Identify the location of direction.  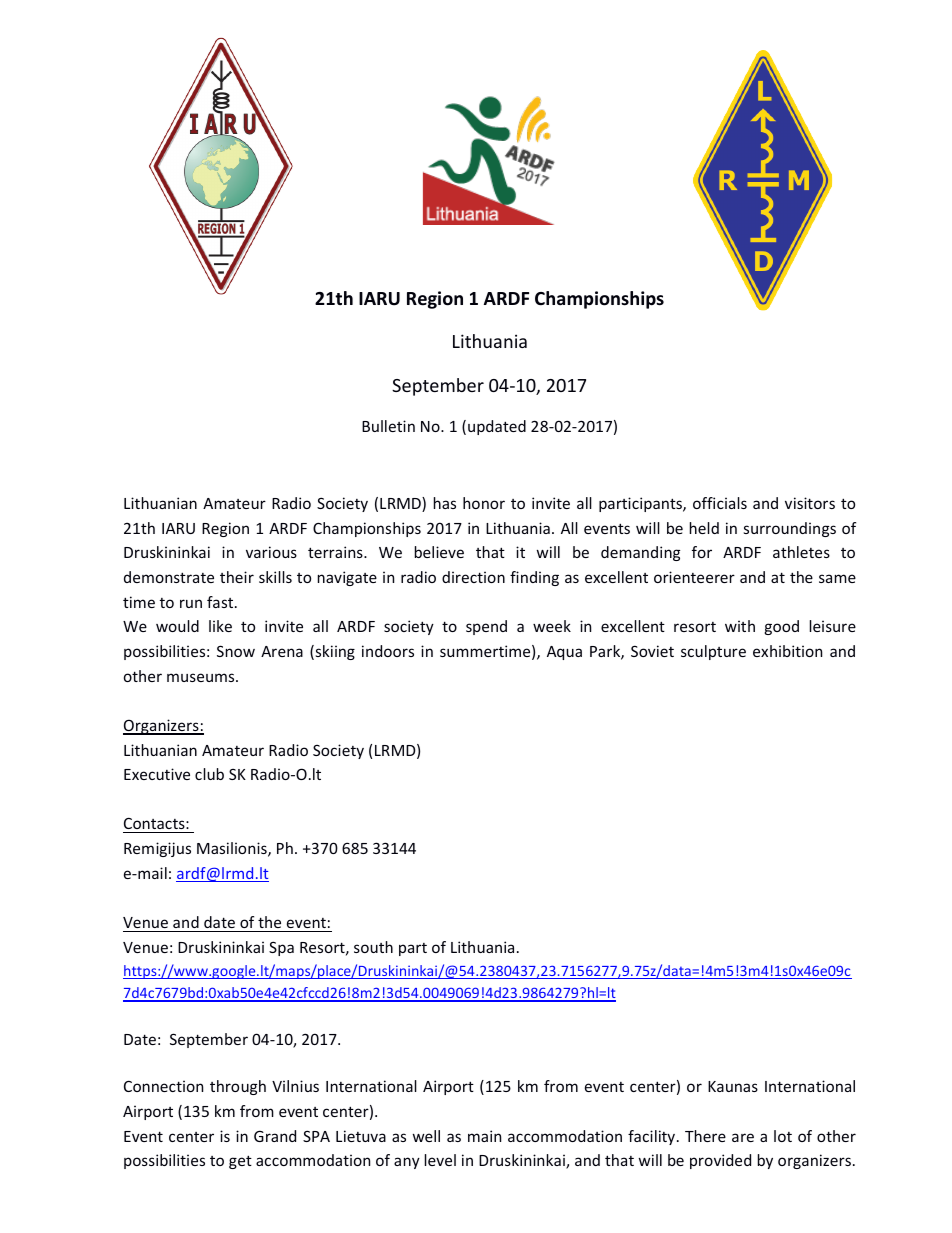
(473, 577).
